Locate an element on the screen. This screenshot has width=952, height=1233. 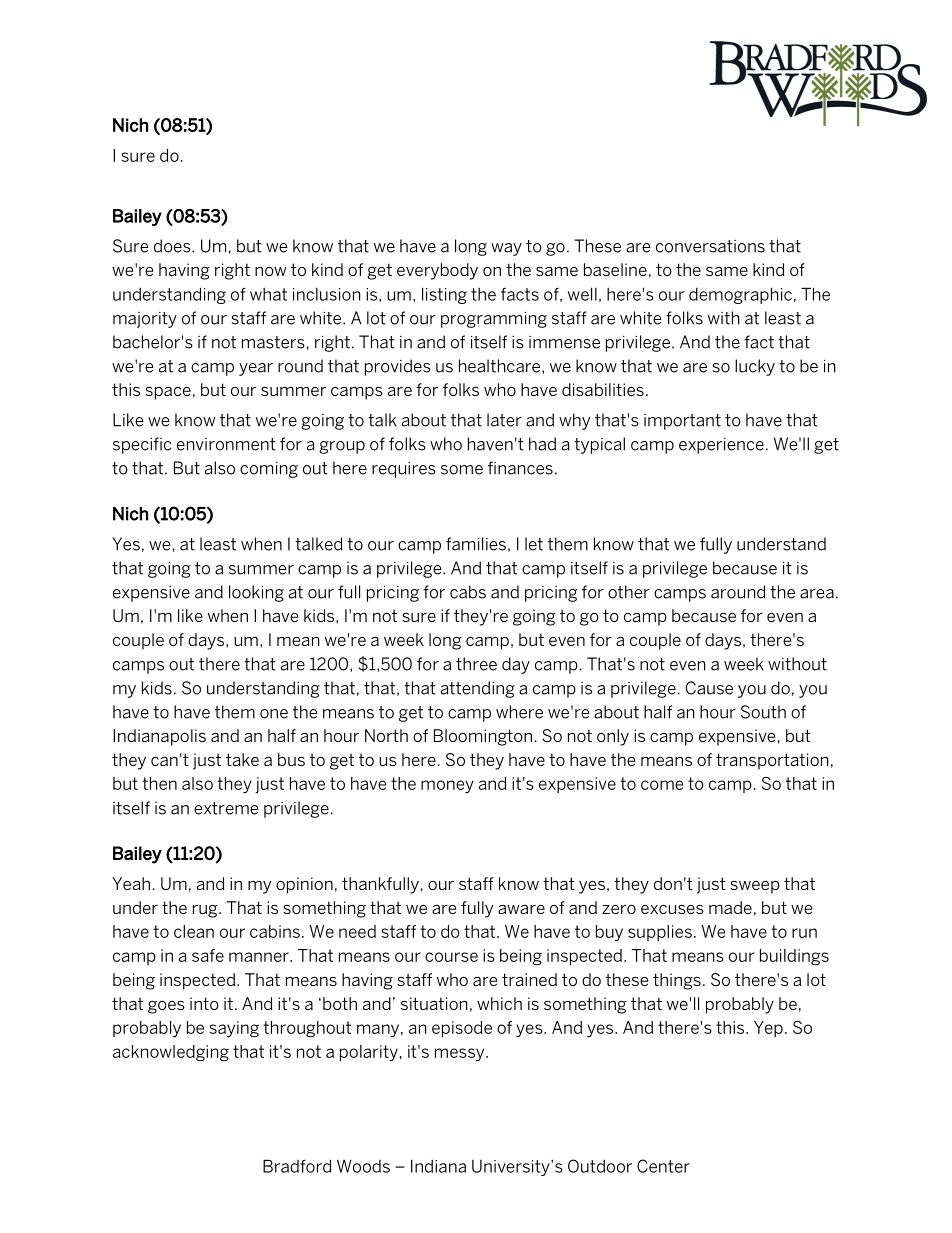
demographic is located at coordinates (740, 295).
